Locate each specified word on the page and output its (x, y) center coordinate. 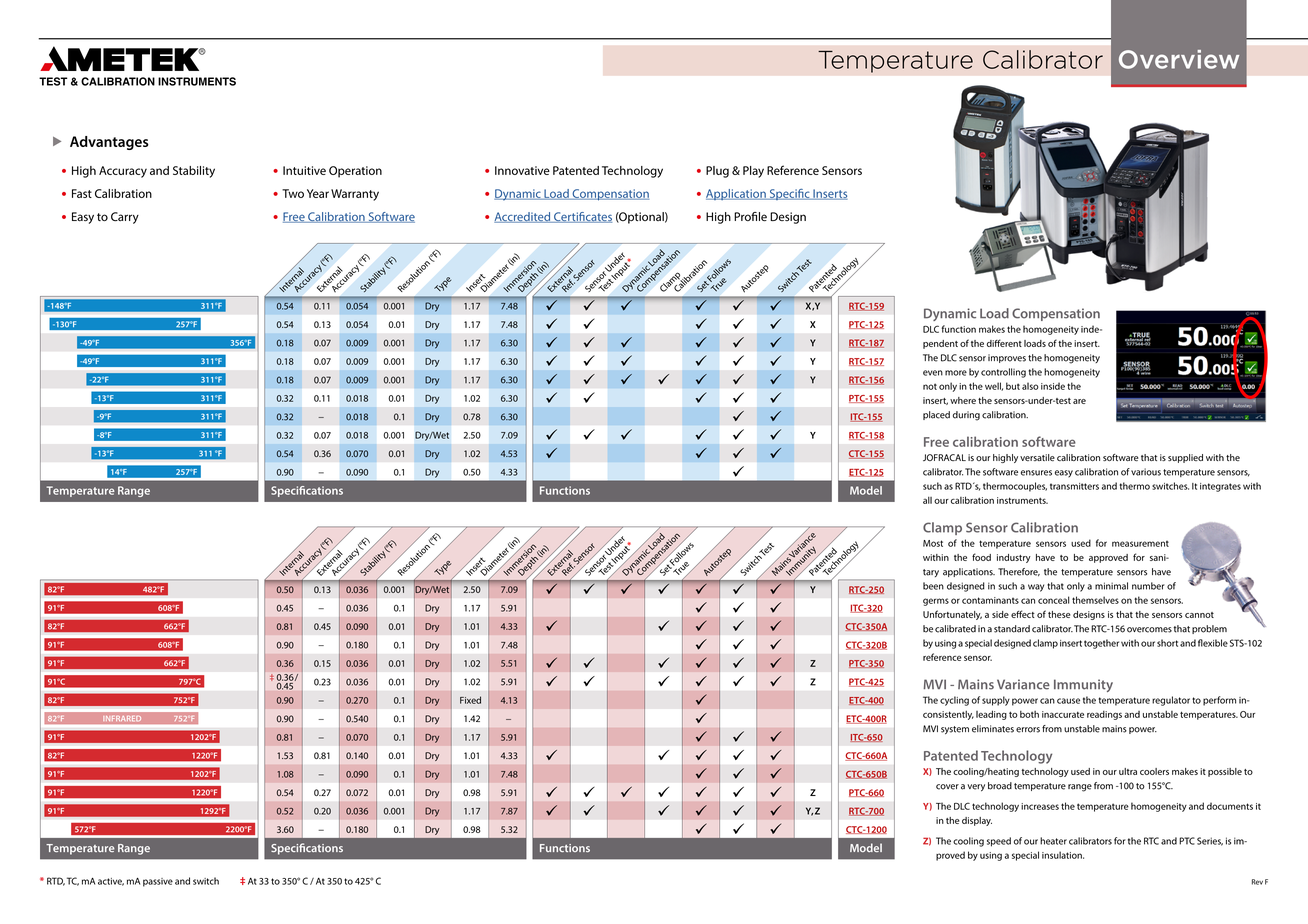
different (1004, 343)
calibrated (955, 629)
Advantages (109, 143)
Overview (1179, 59)
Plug (717, 172)
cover (947, 787)
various (1146, 472)
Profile (750, 216)
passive (158, 882)
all (927, 500)
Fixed (470, 700)
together (1101, 644)
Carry (125, 218)
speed (999, 842)
